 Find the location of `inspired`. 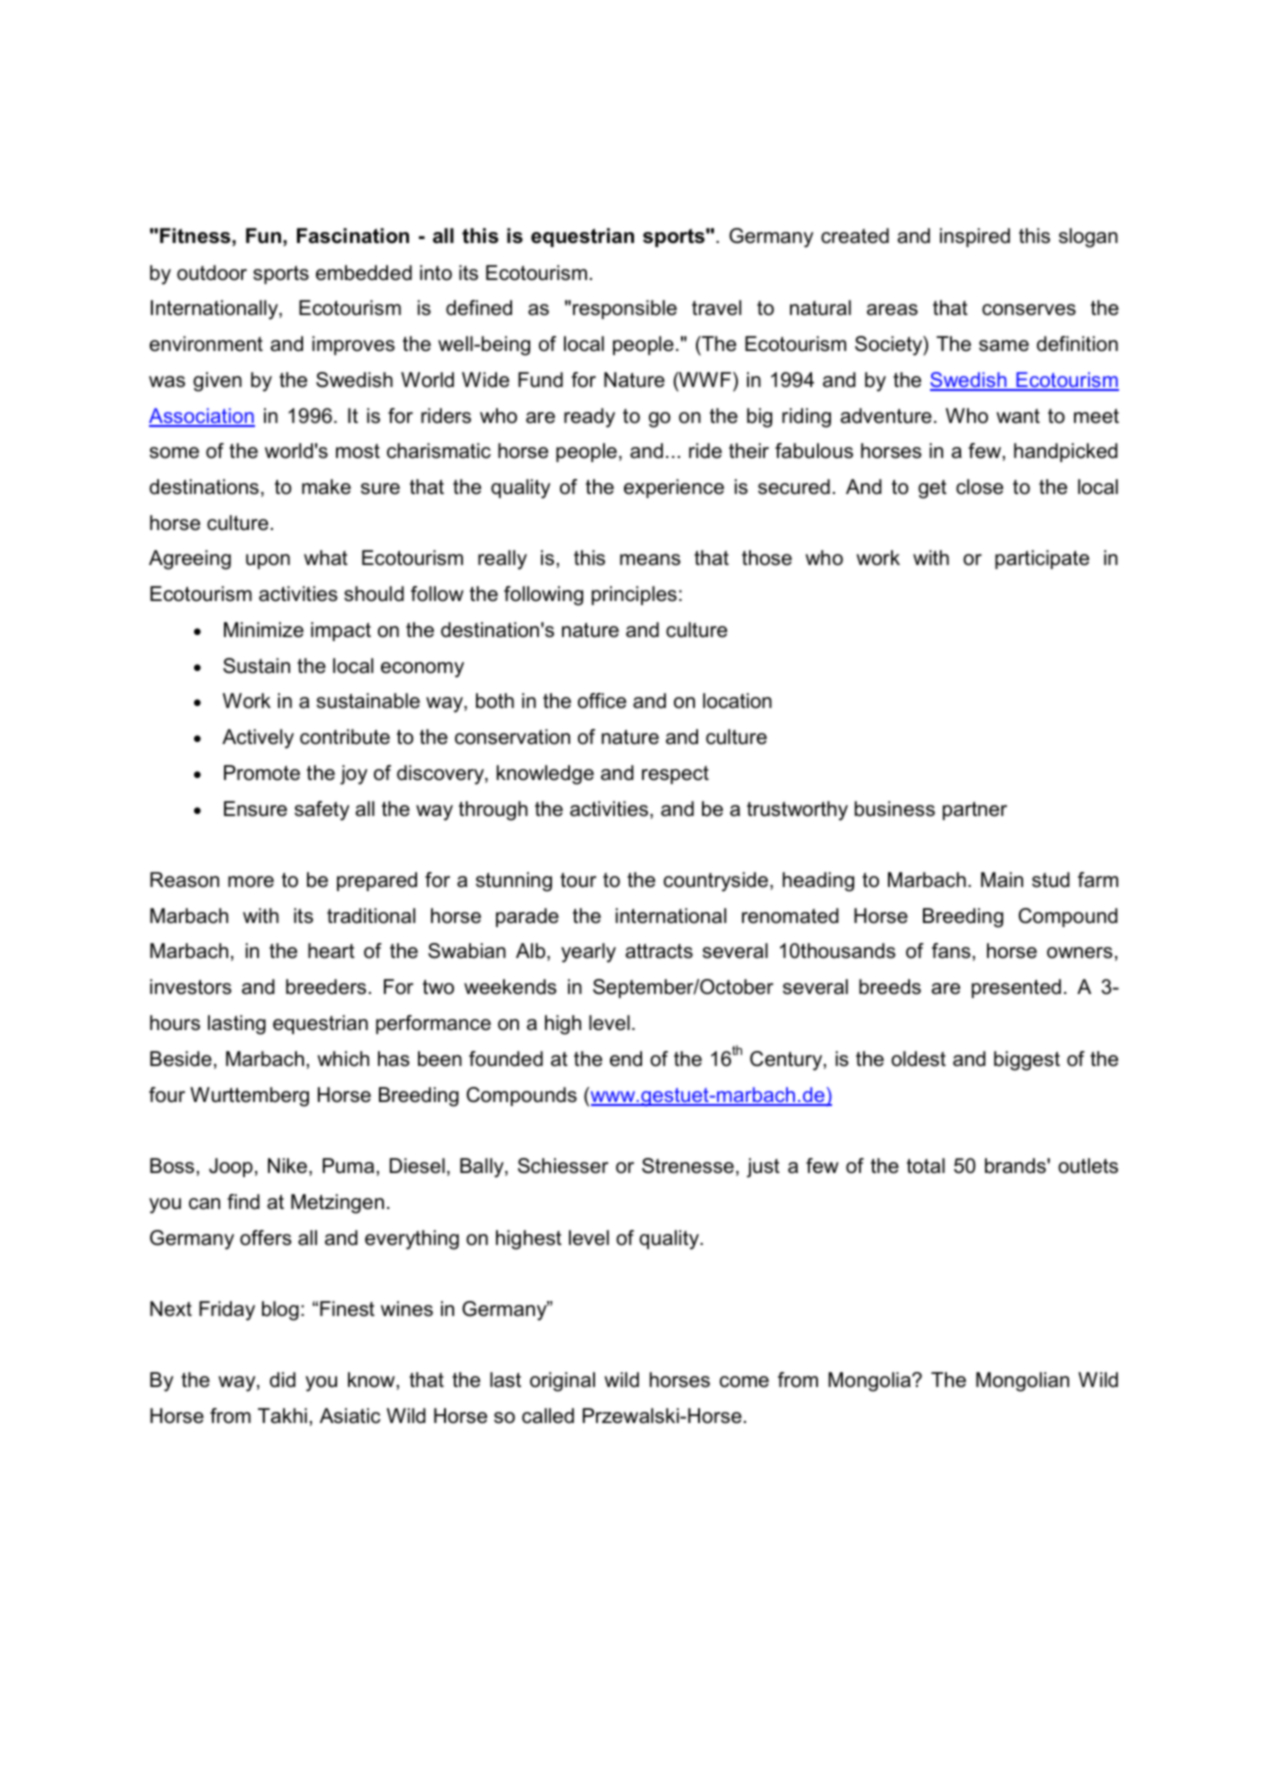

inspired is located at coordinates (975, 237).
